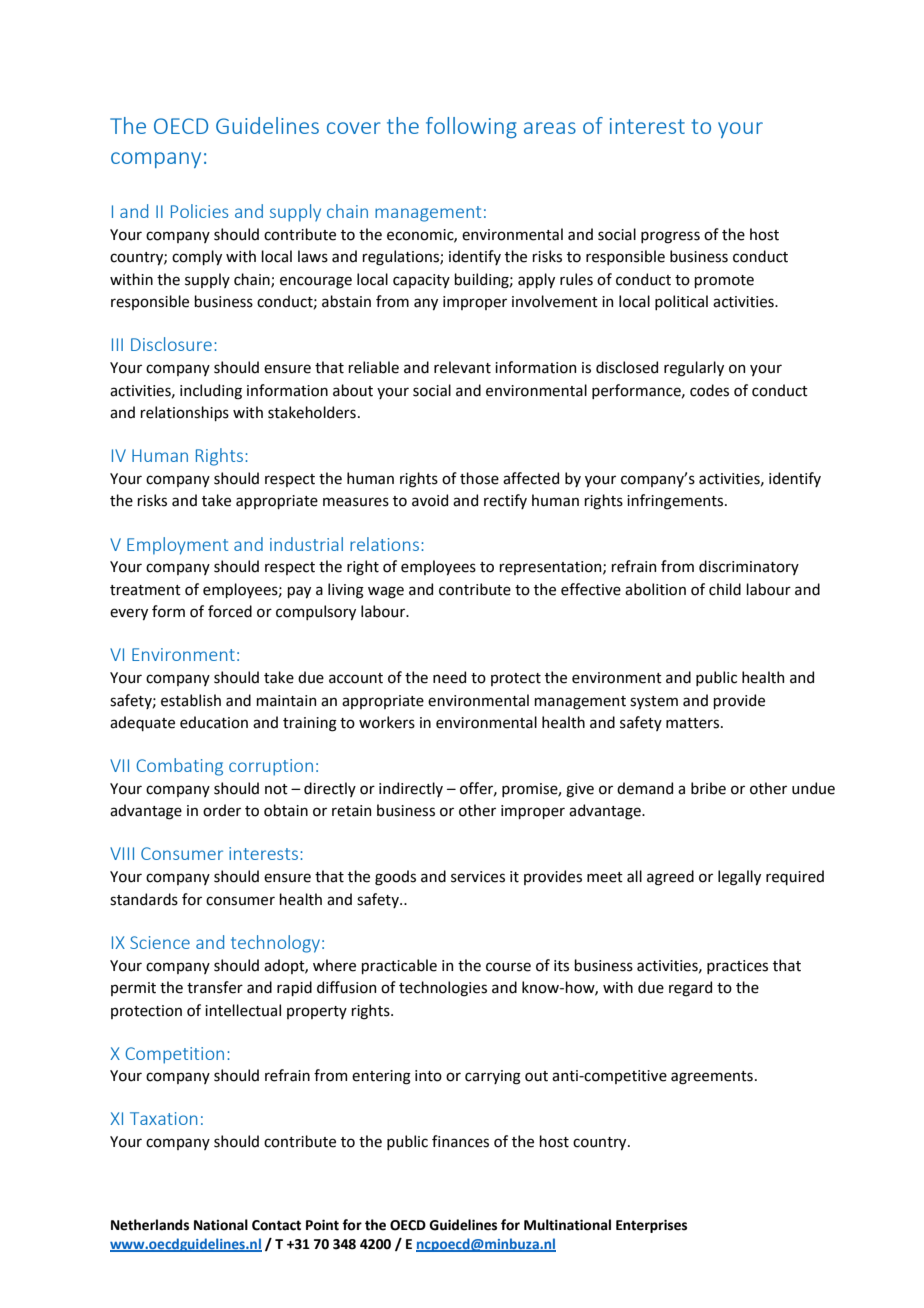  I want to click on following, so click(471, 127).
